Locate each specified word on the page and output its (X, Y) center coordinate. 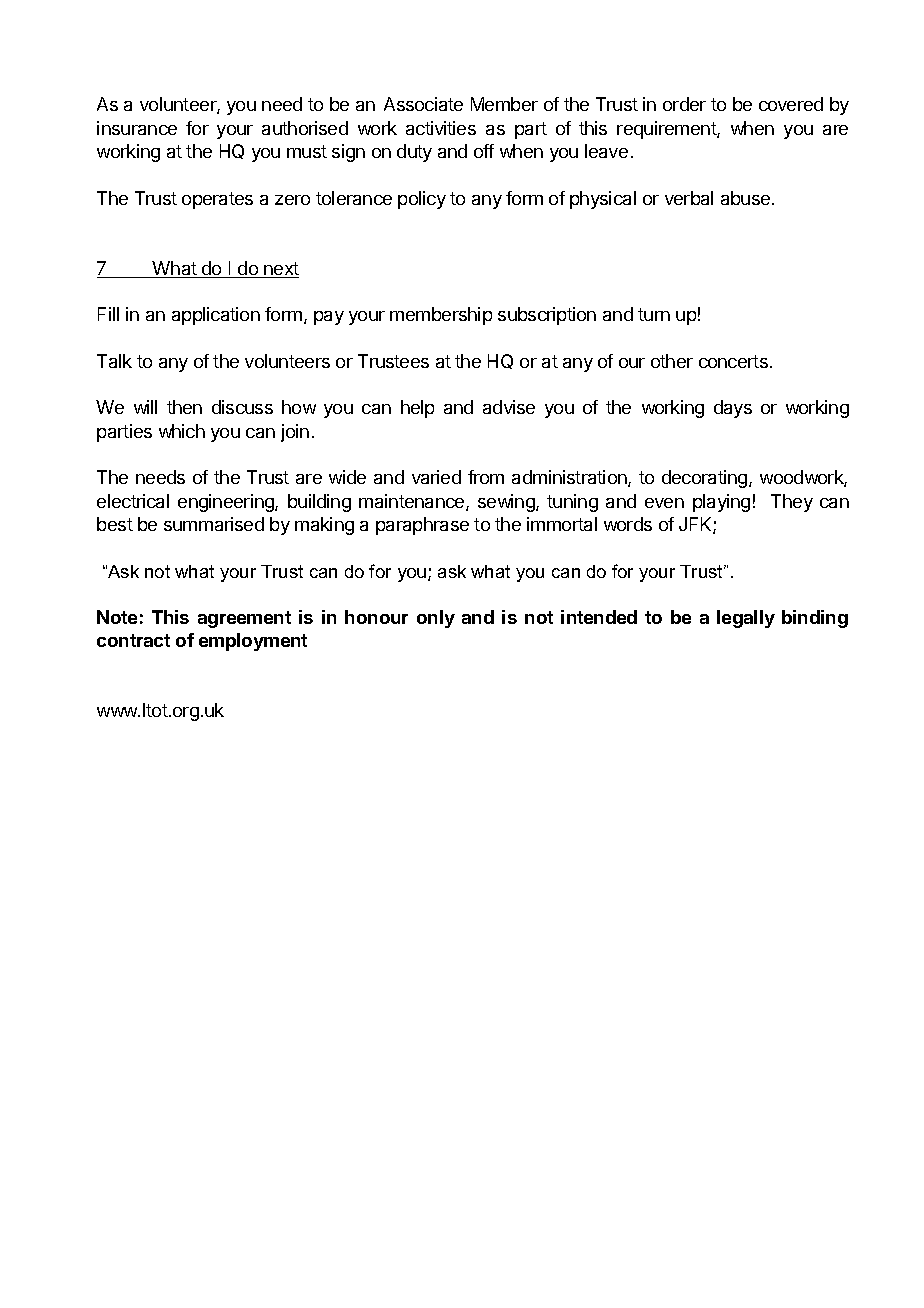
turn (654, 314)
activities (441, 128)
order (684, 104)
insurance (137, 128)
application (216, 316)
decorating (706, 479)
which (182, 431)
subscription (547, 316)
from (486, 477)
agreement (244, 619)
